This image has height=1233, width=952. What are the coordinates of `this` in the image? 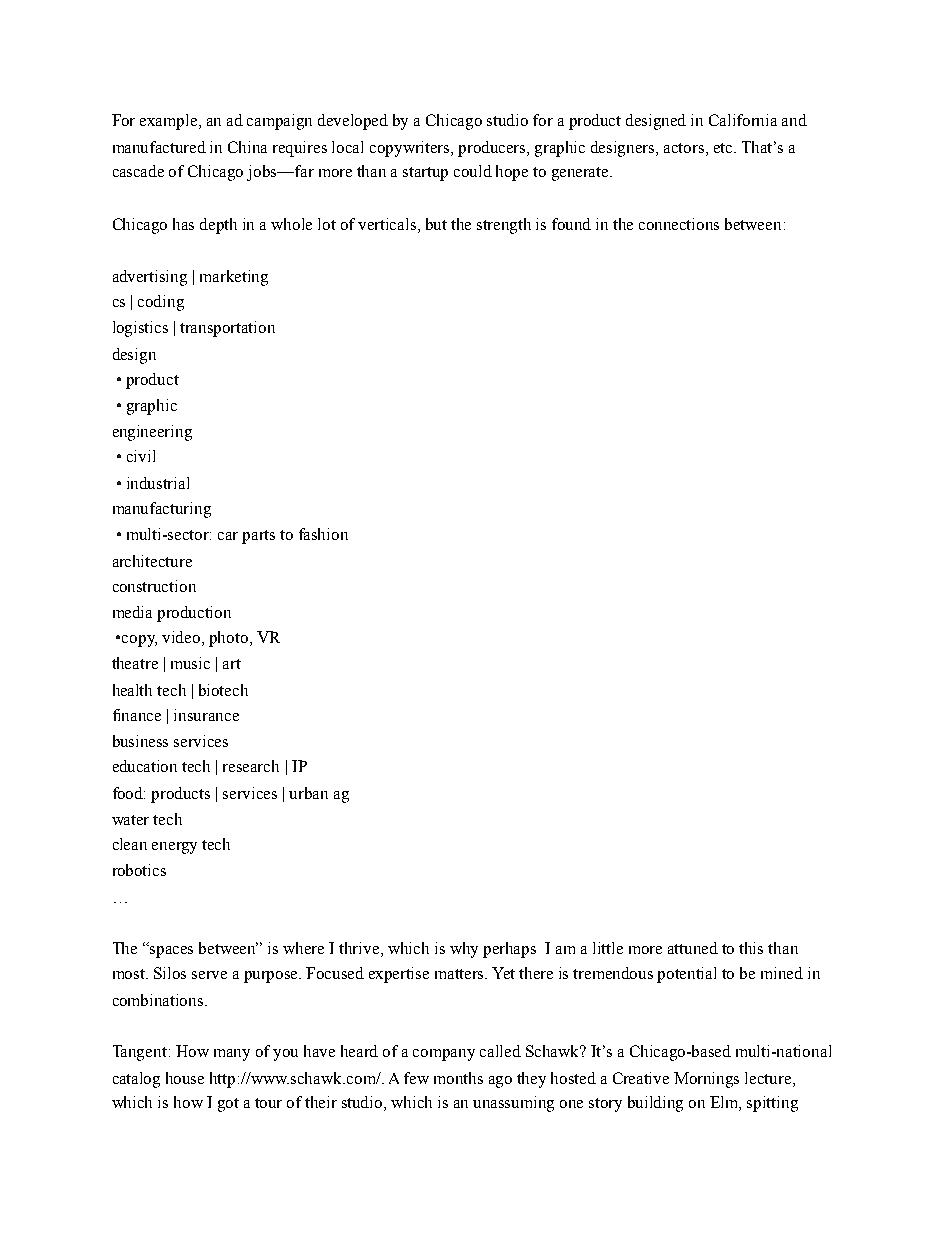 It's located at (751, 948).
